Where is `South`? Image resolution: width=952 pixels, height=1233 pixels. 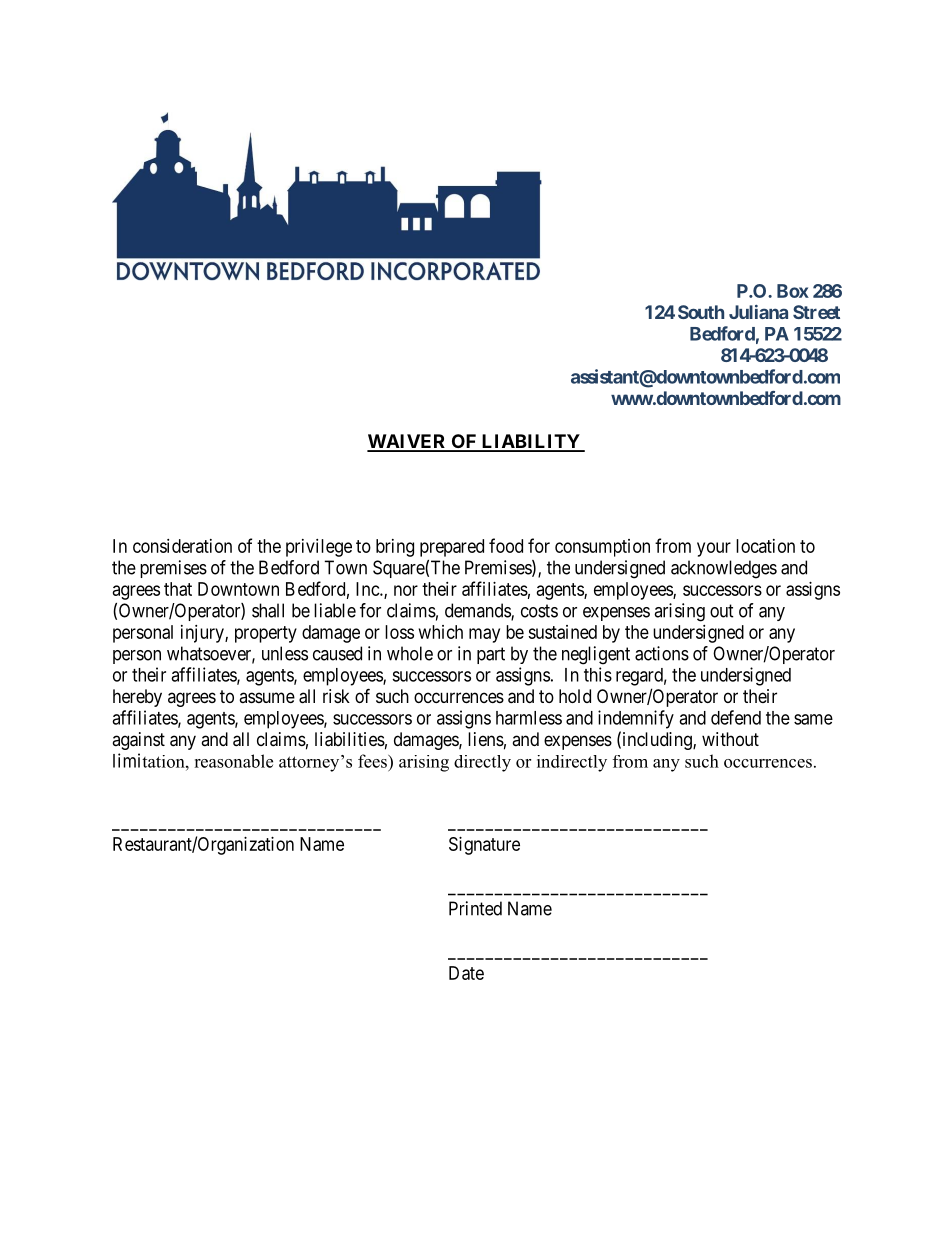
South is located at coordinates (701, 312).
